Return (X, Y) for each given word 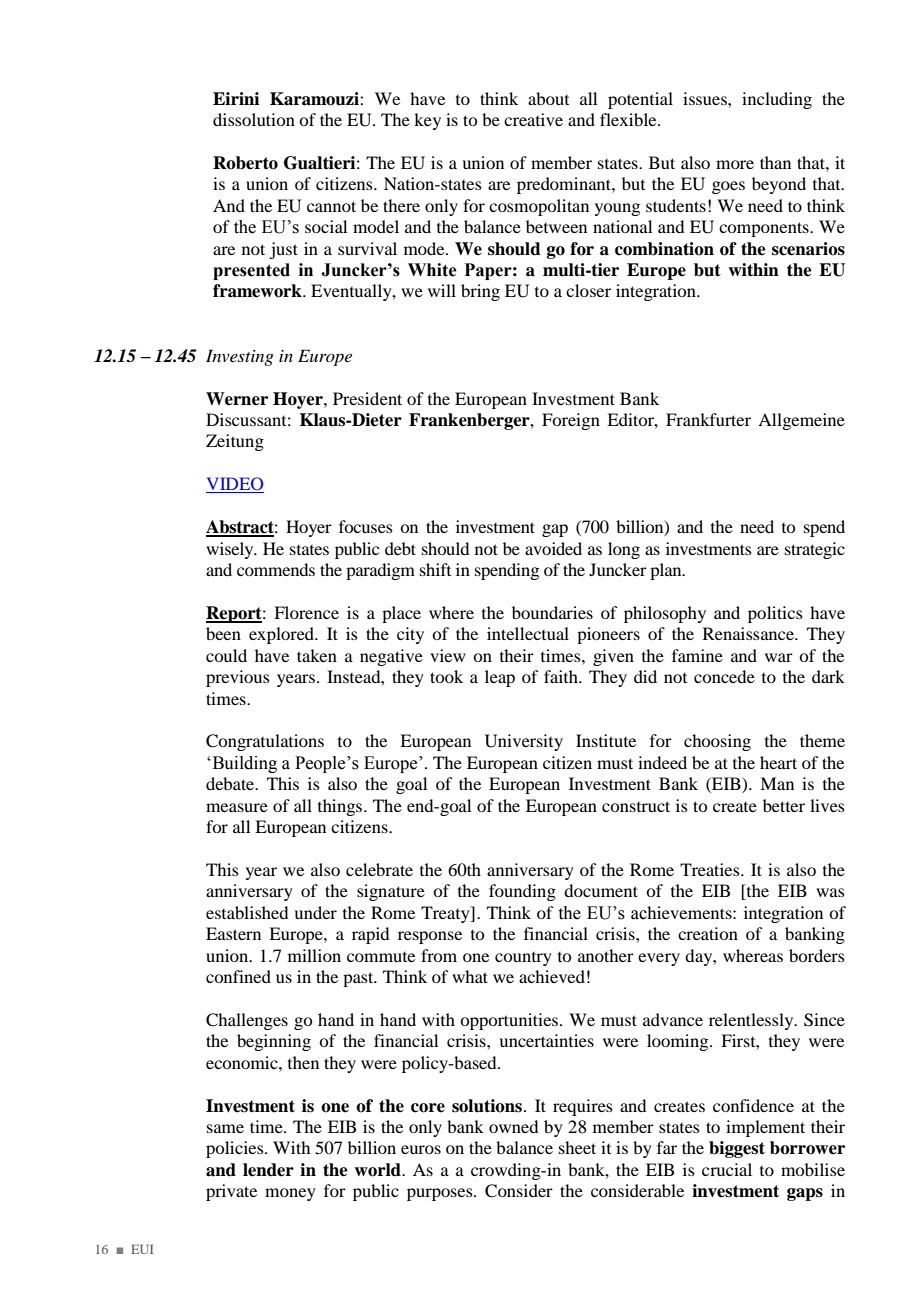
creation (708, 933)
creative (533, 119)
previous (238, 678)
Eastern (233, 933)
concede (724, 676)
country (523, 959)
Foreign (571, 421)
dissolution (254, 119)
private (231, 1192)
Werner (237, 399)
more (735, 164)
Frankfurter (708, 419)
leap (500, 678)
